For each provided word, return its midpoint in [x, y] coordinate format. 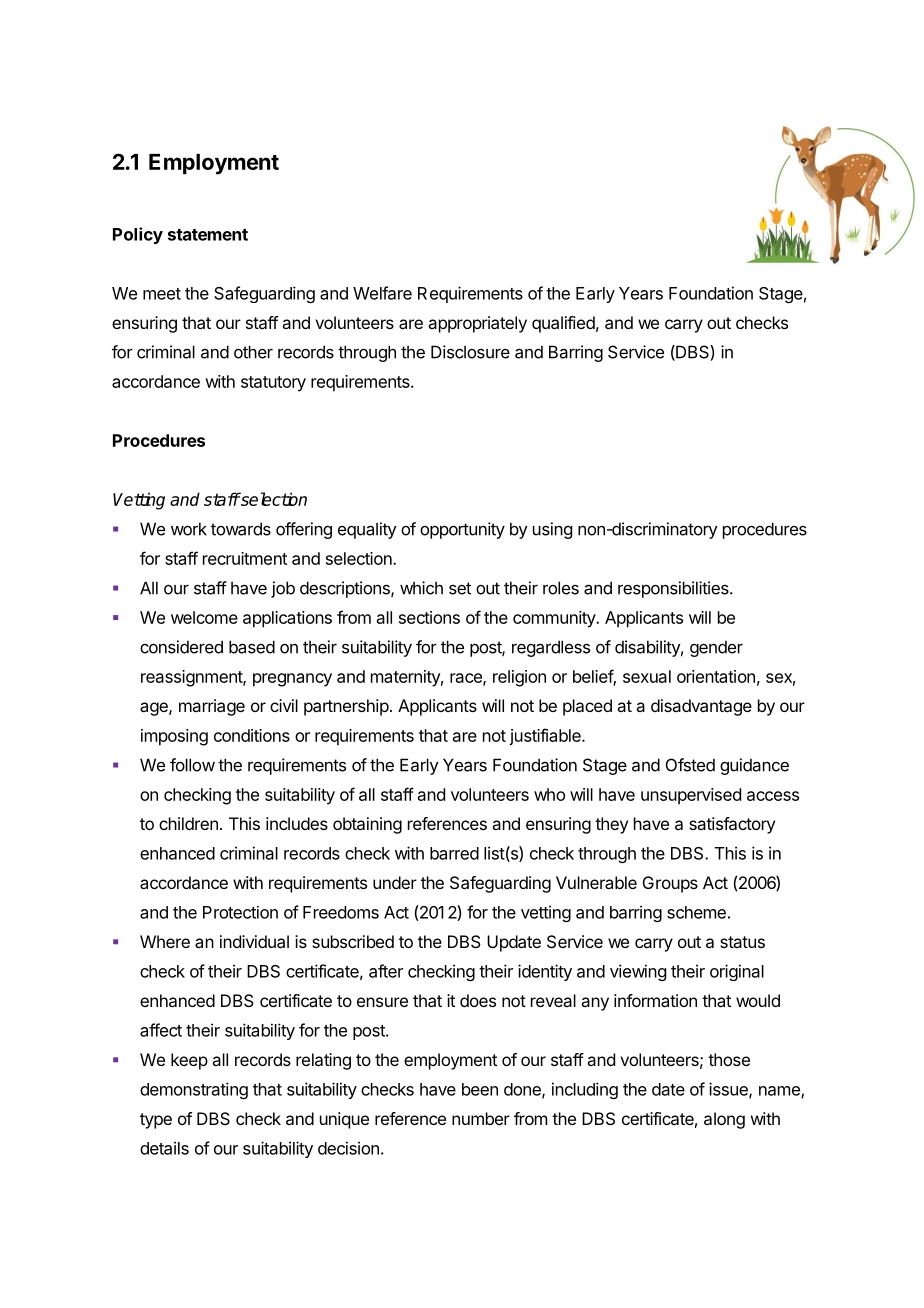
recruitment [245, 558]
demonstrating [194, 1090]
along [724, 1120]
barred [454, 853]
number [481, 1118]
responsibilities [674, 589]
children [188, 823]
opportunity [462, 530]
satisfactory [732, 825]
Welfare [382, 293]
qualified [563, 324]
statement [208, 235]
